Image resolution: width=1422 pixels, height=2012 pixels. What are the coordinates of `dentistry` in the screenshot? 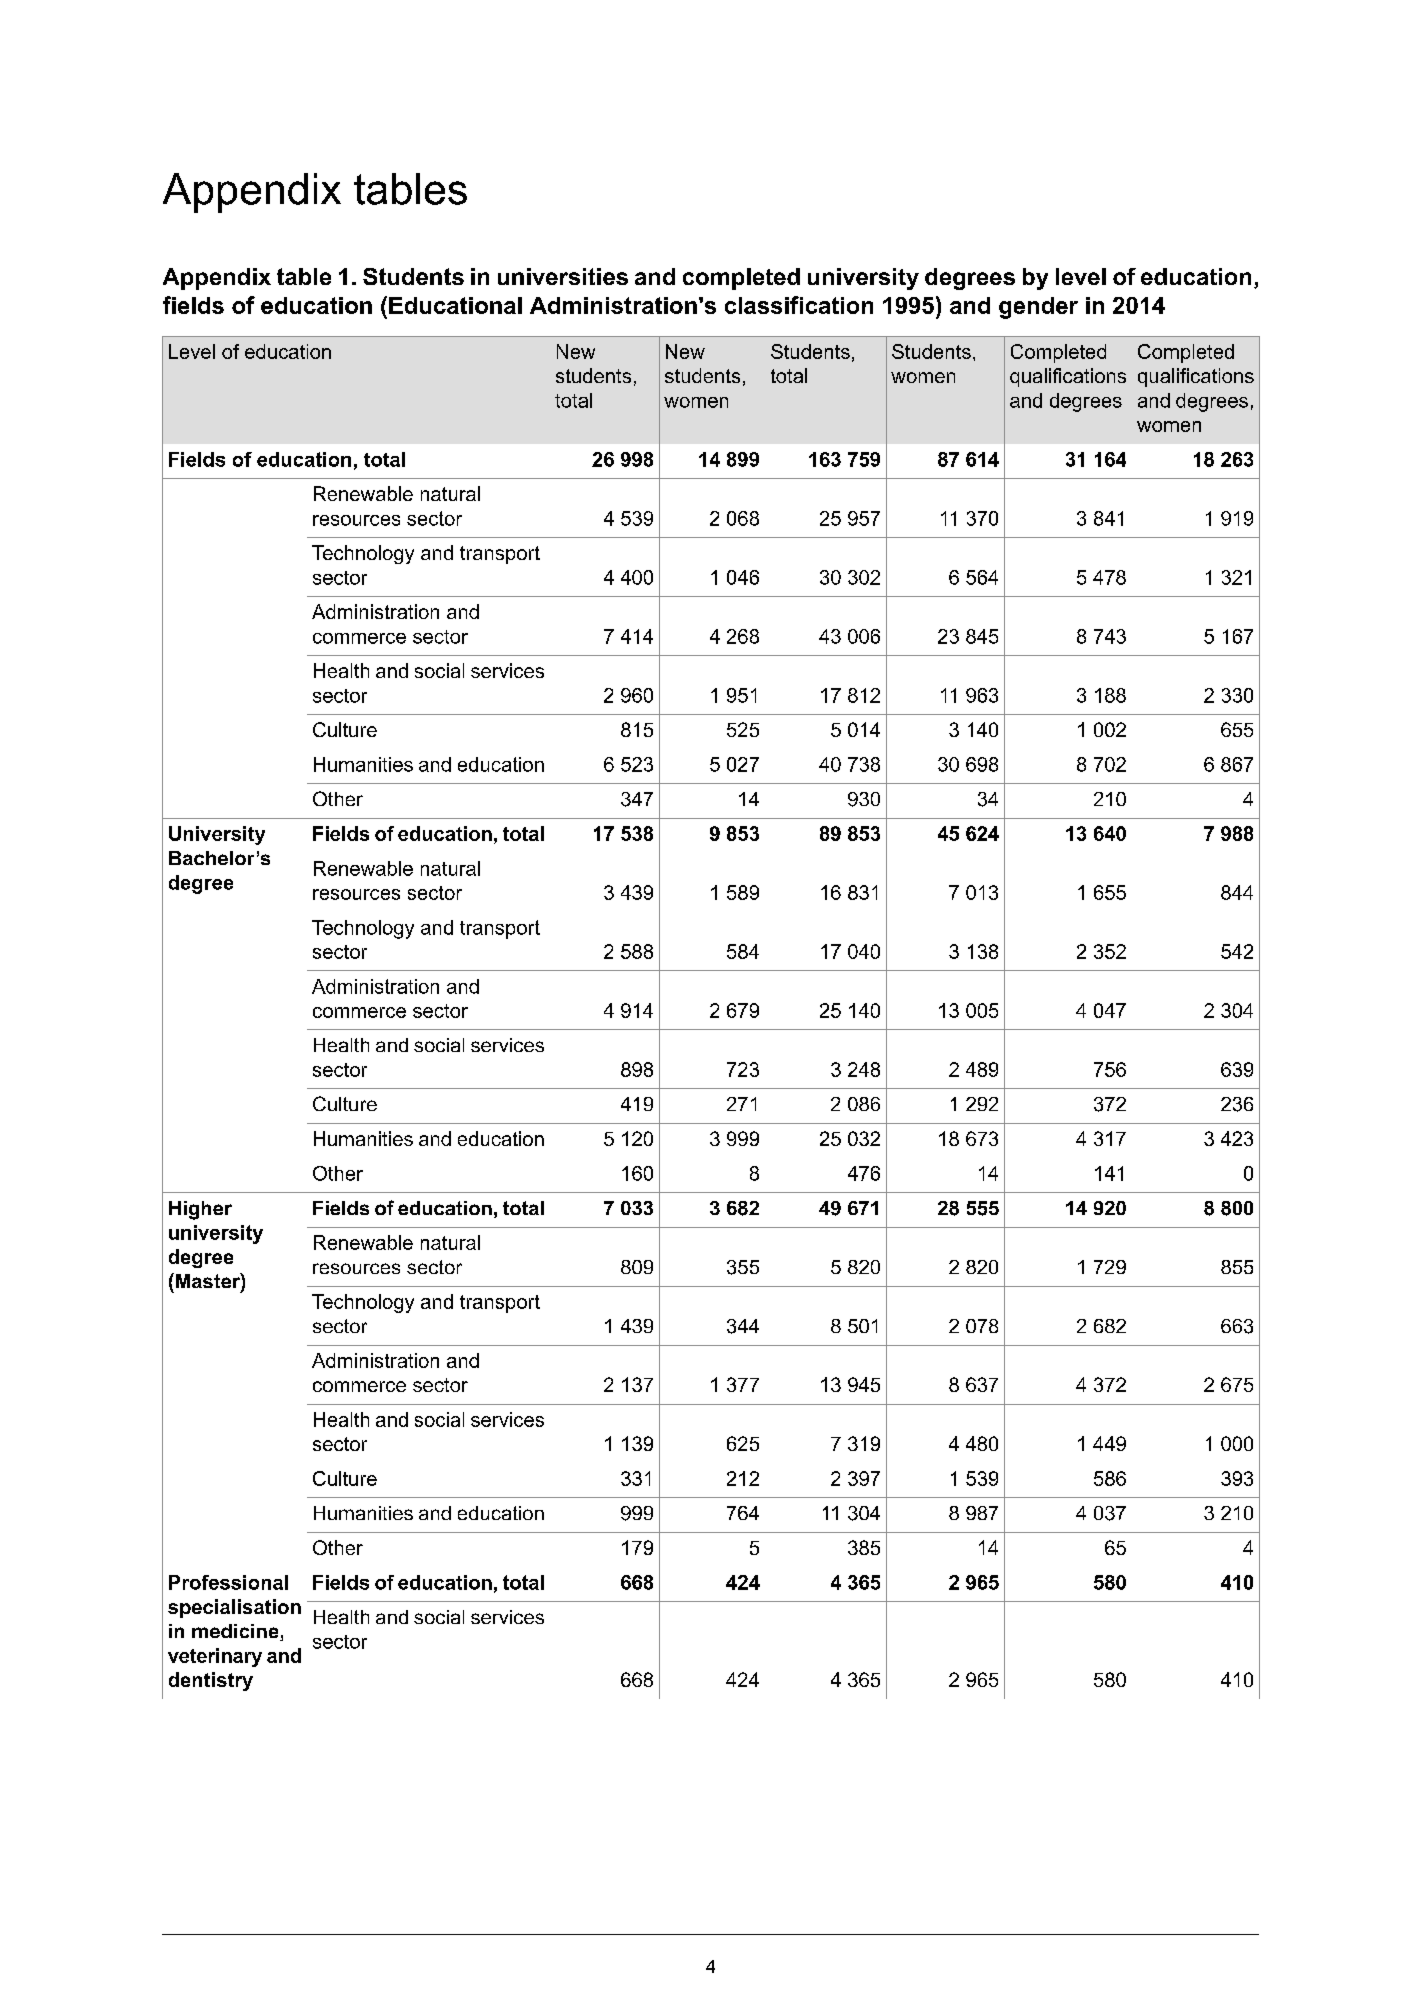 It's located at (211, 1681).
